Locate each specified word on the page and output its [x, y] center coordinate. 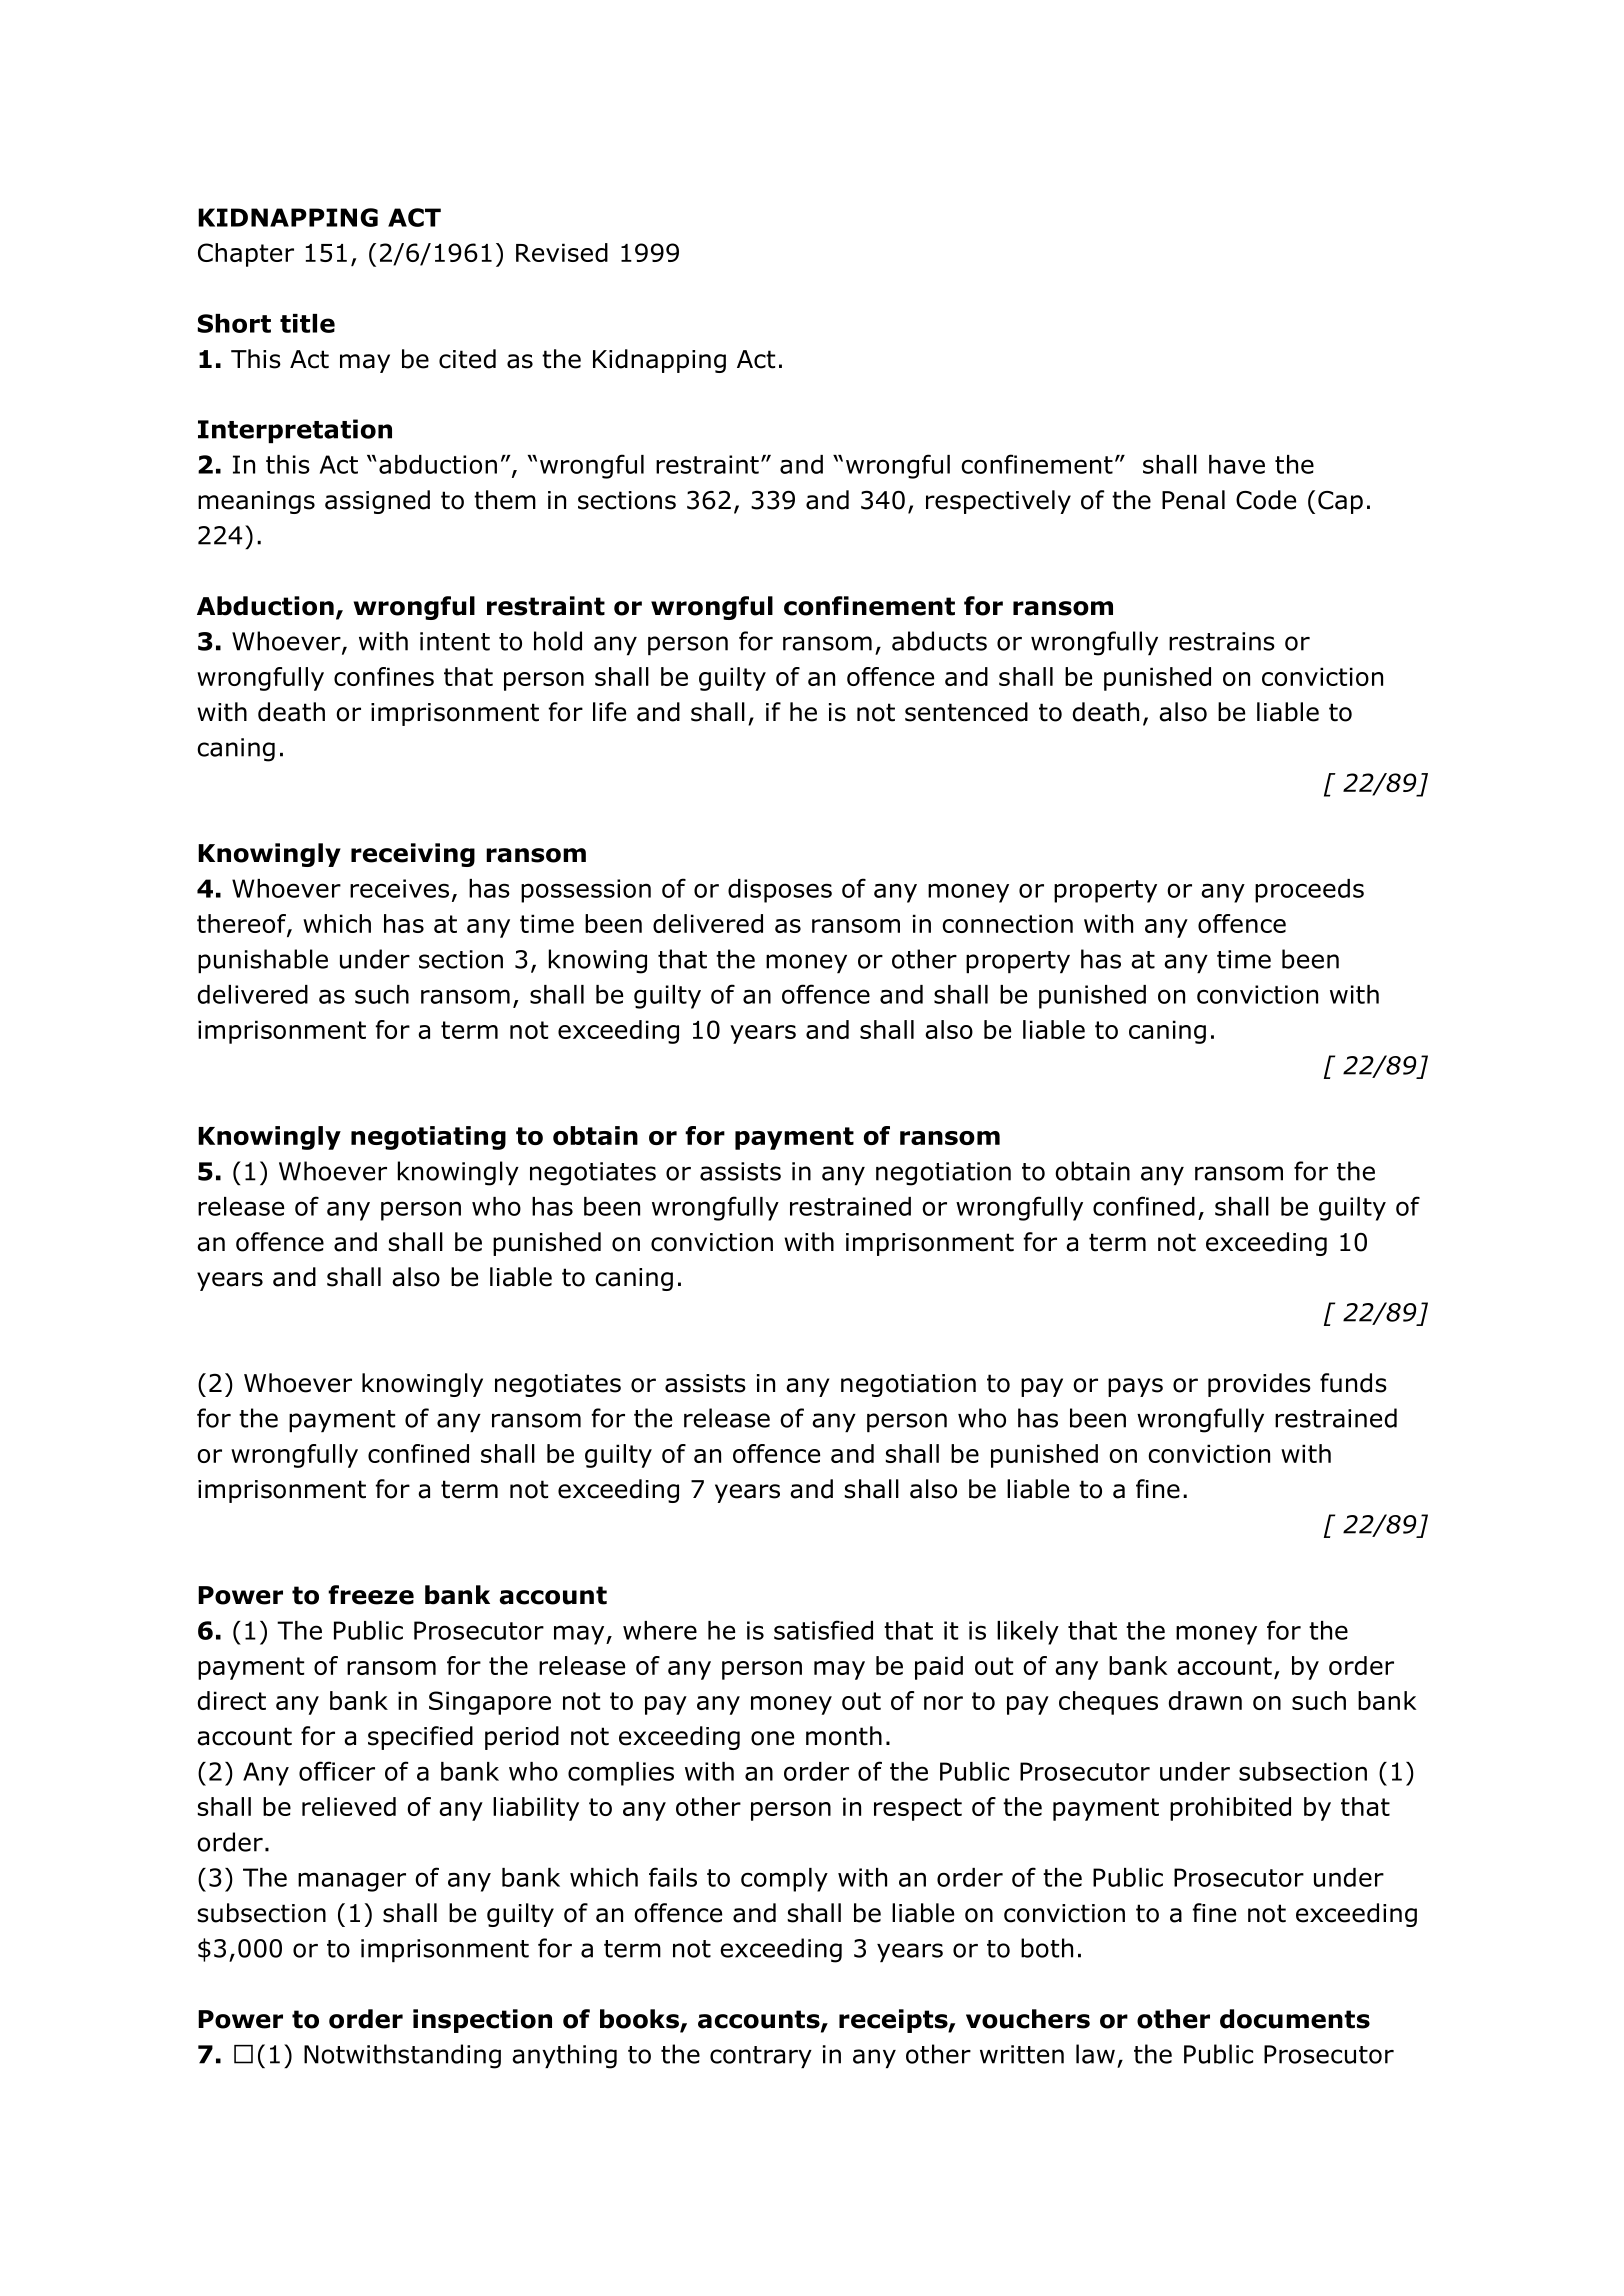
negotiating [428, 1138]
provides [1259, 1385]
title [307, 323]
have [1237, 464]
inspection [482, 2021]
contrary [761, 2057]
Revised [562, 252]
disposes [780, 891]
